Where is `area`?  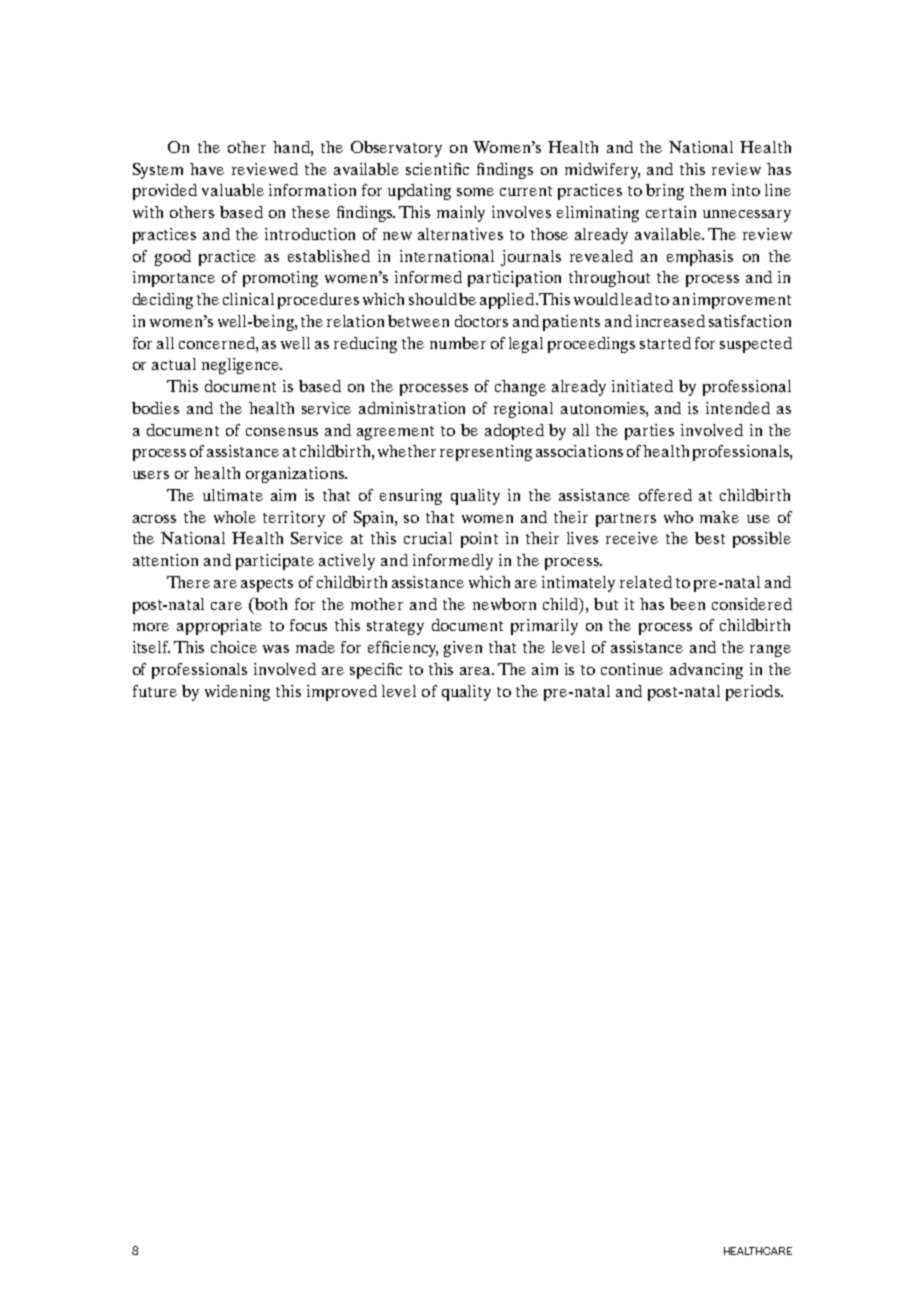 area is located at coordinates (477, 671).
